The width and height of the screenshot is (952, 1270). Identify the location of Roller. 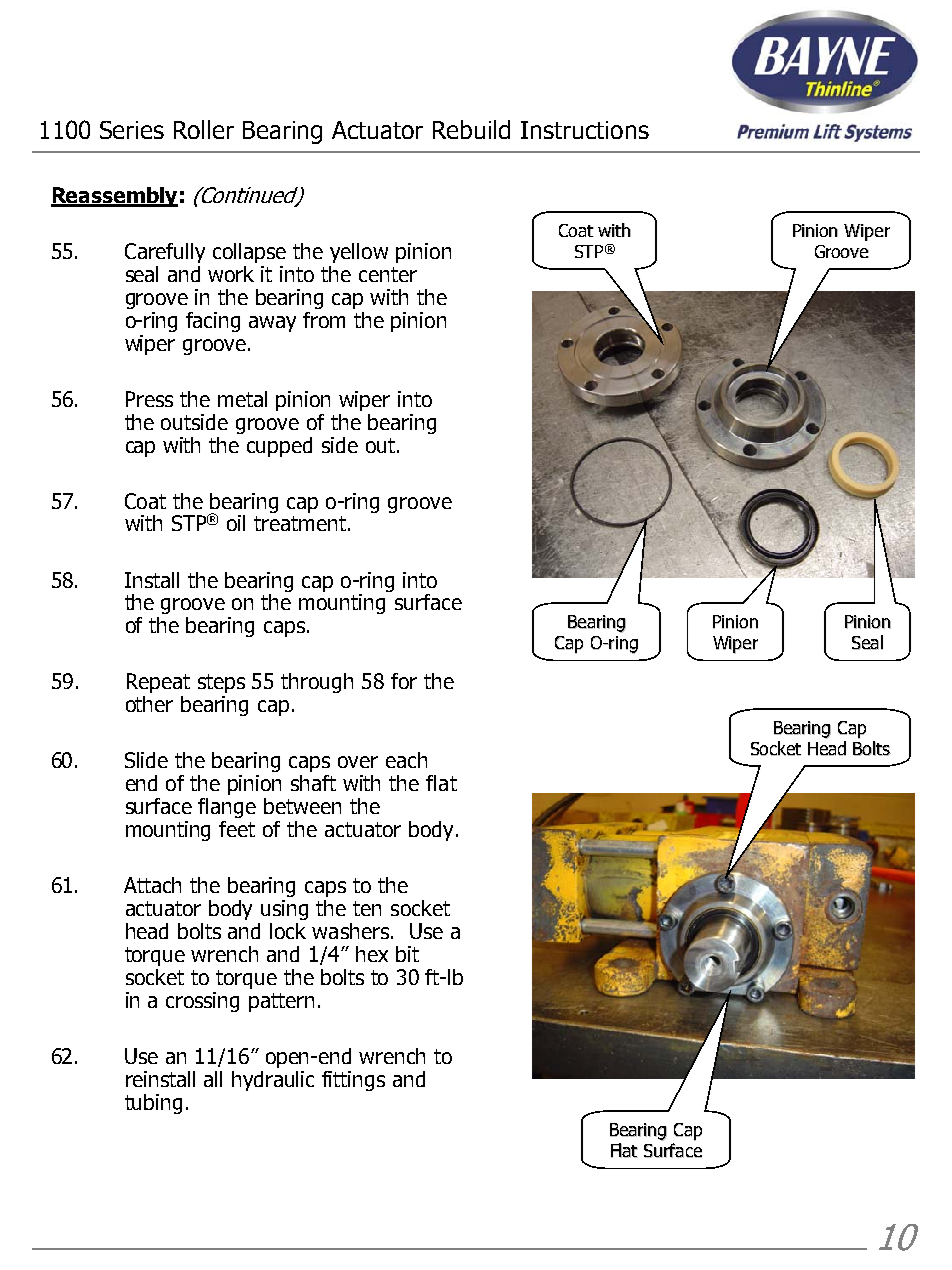
(204, 129).
